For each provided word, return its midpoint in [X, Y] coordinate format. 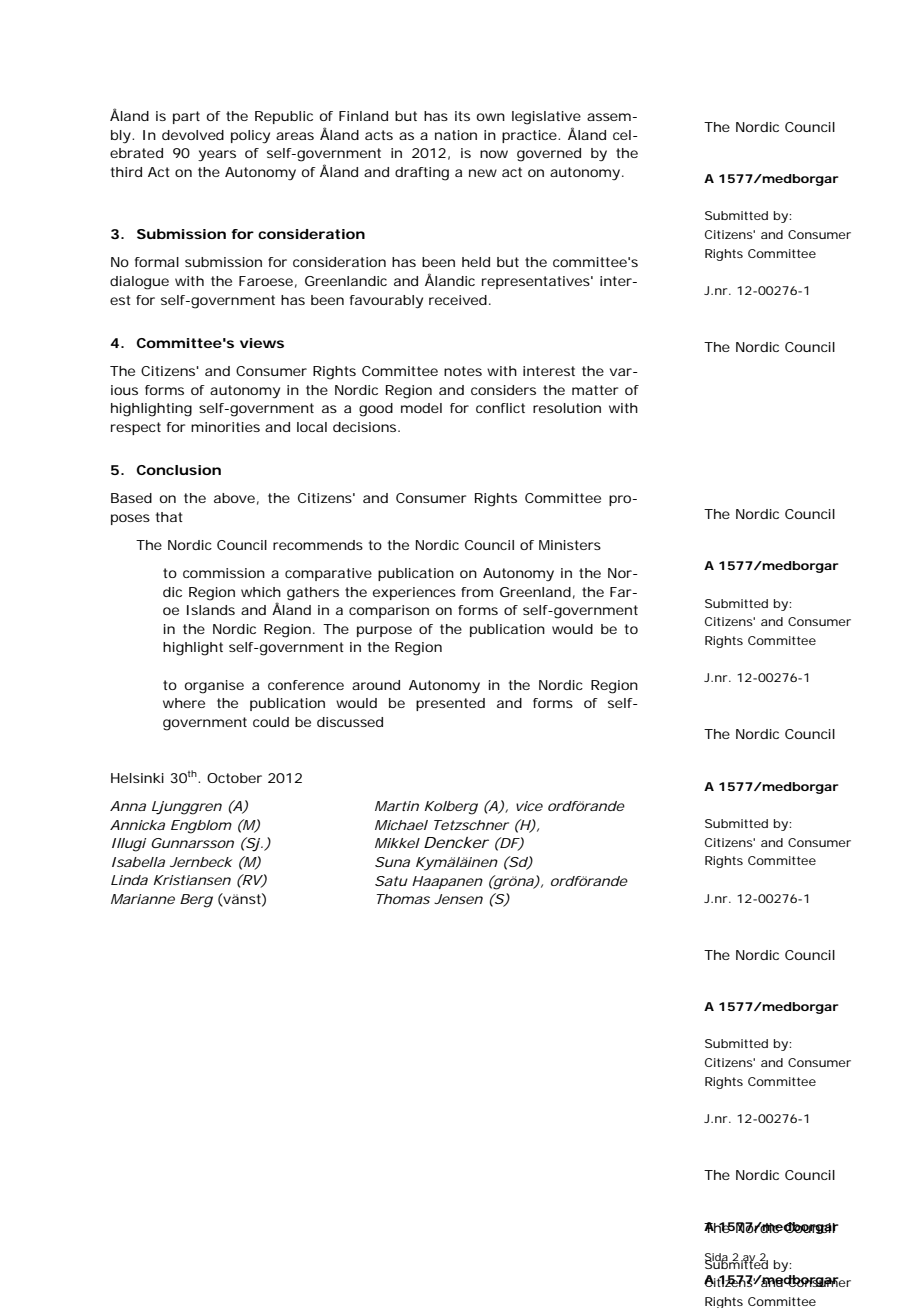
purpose [384, 631]
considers [503, 390]
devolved [193, 135]
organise [214, 687]
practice [531, 136]
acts [379, 135]
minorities [225, 427]
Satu [391, 881]
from [477, 592]
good [376, 410]
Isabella [138, 862]
